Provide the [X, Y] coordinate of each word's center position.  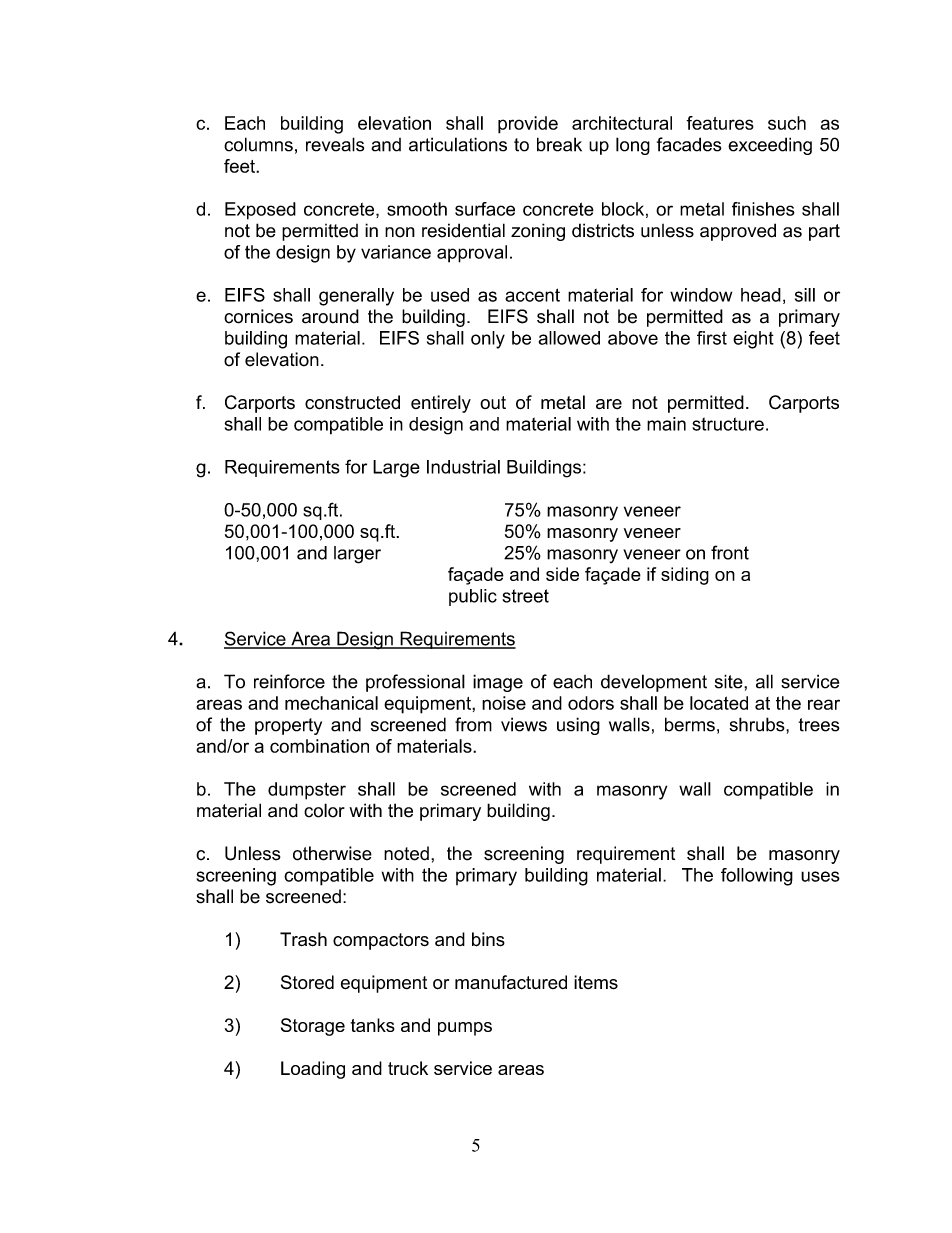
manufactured [511, 982]
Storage [313, 1027]
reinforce [289, 681]
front [730, 552]
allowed [569, 338]
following [757, 877]
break [559, 144]
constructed [352, 402]
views [524, 724]
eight [753, 340]
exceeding [770, 146]
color [324, 810]
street [525, 596]
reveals [335, 144]
